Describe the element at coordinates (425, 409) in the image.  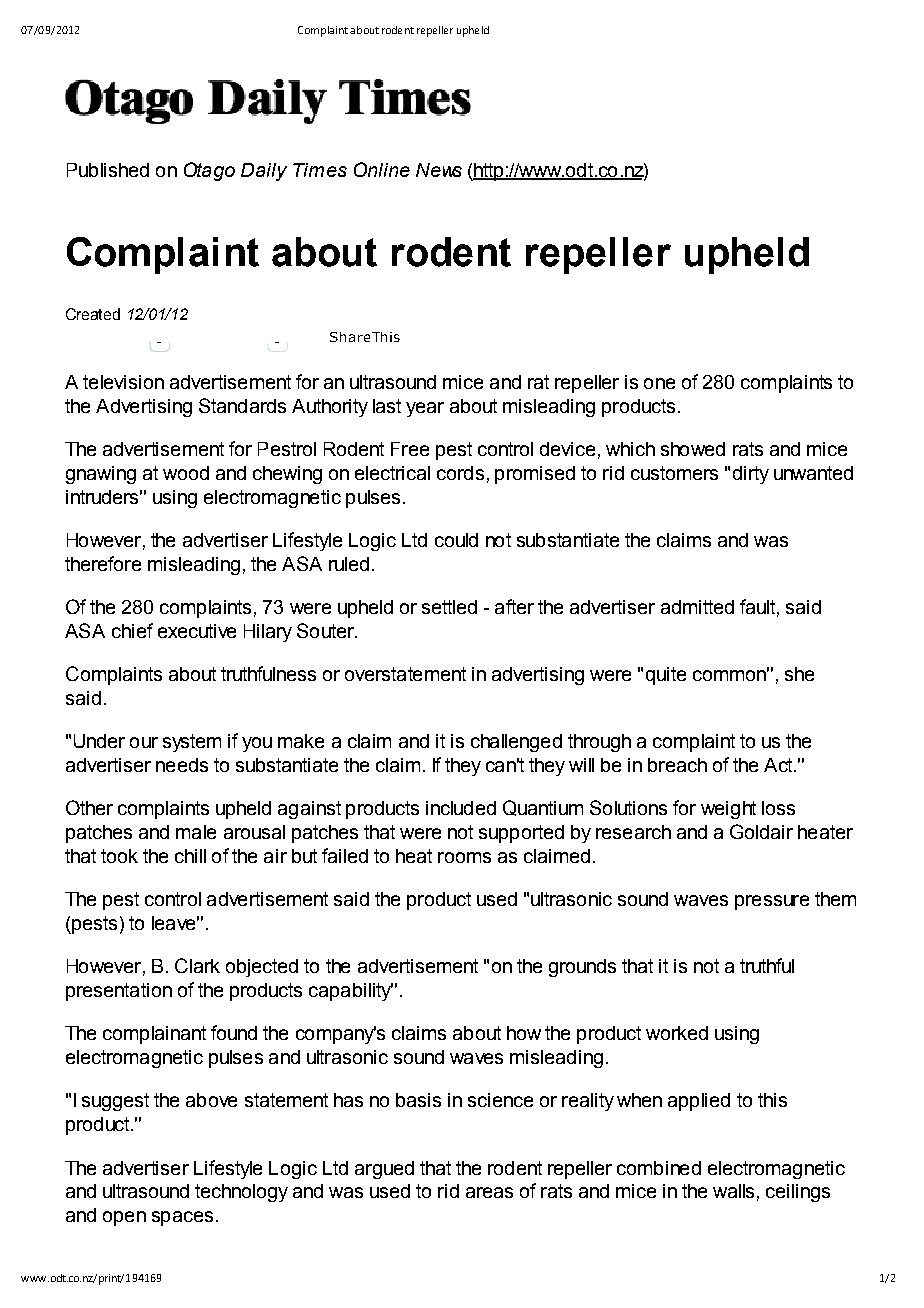
I see `year` at that location.
